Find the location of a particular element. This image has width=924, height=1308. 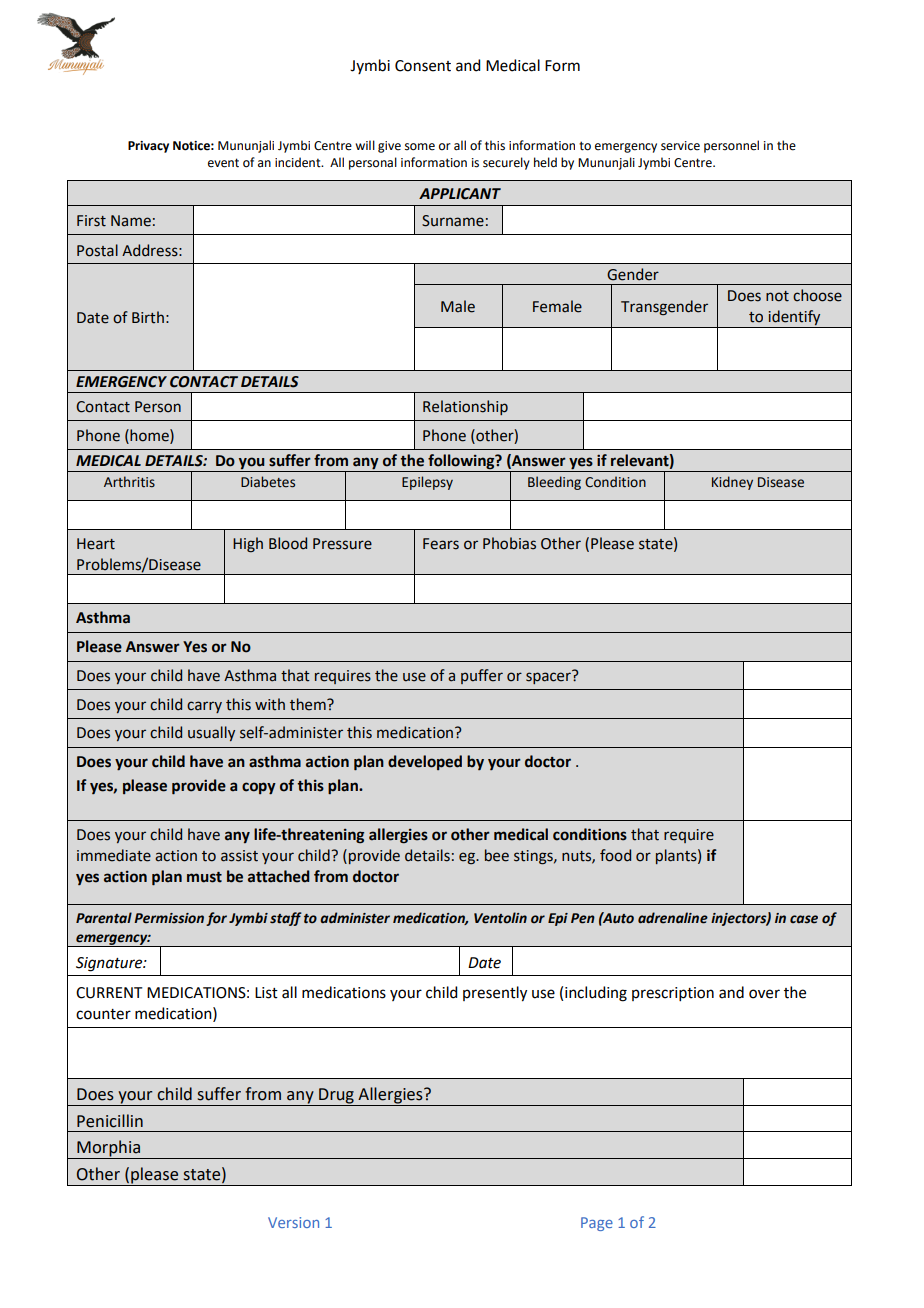

Ventolin is located at coordinates (500, 918).
